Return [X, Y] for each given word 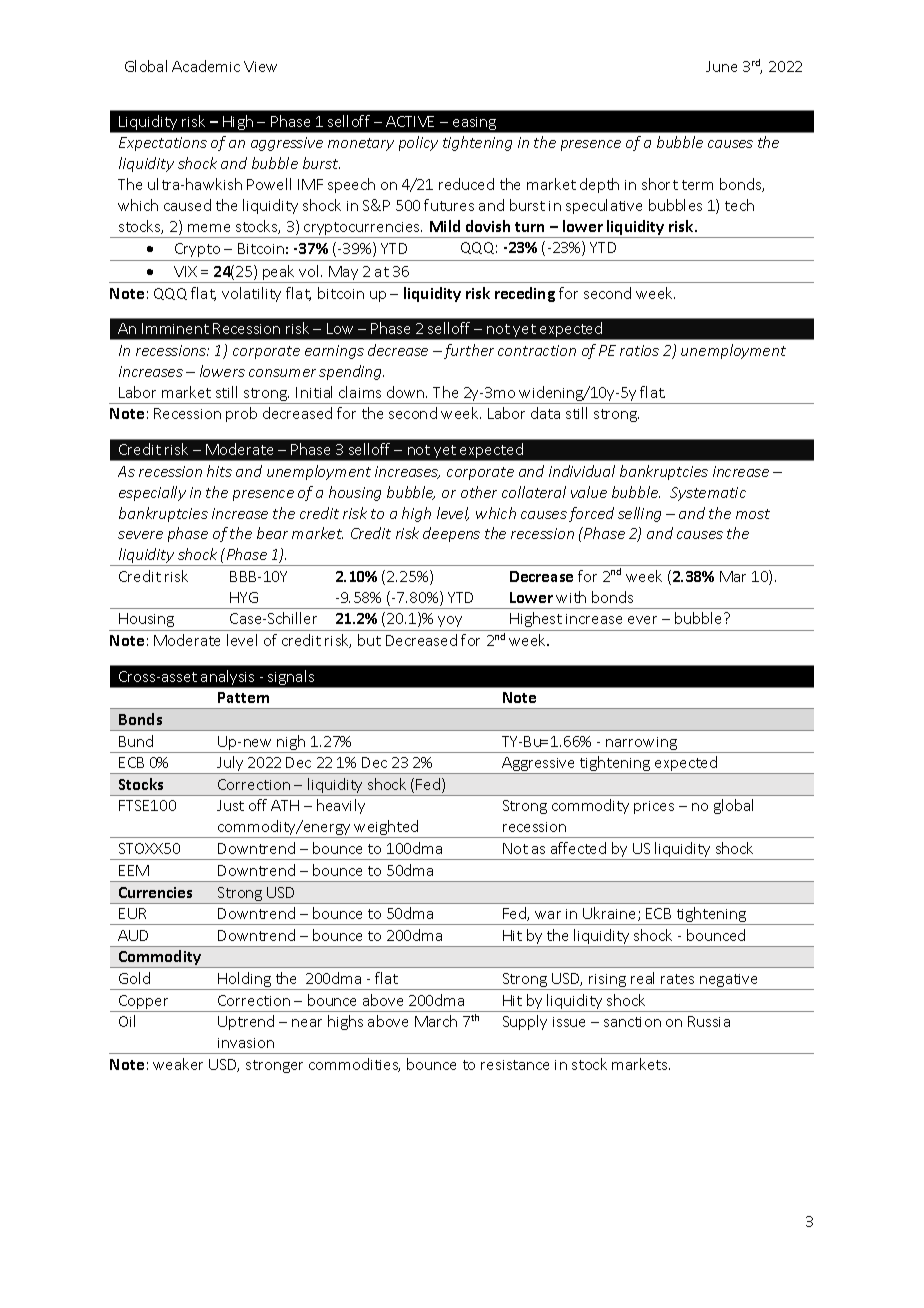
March [436, 1021]
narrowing [642, 745]
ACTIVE [410, 121]
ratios [639, 350]
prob [241, 414]
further [467, 351]
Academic [206, 66]
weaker [178, 1064]
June [721, 66]
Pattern [243, 697]
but [369, 640]
